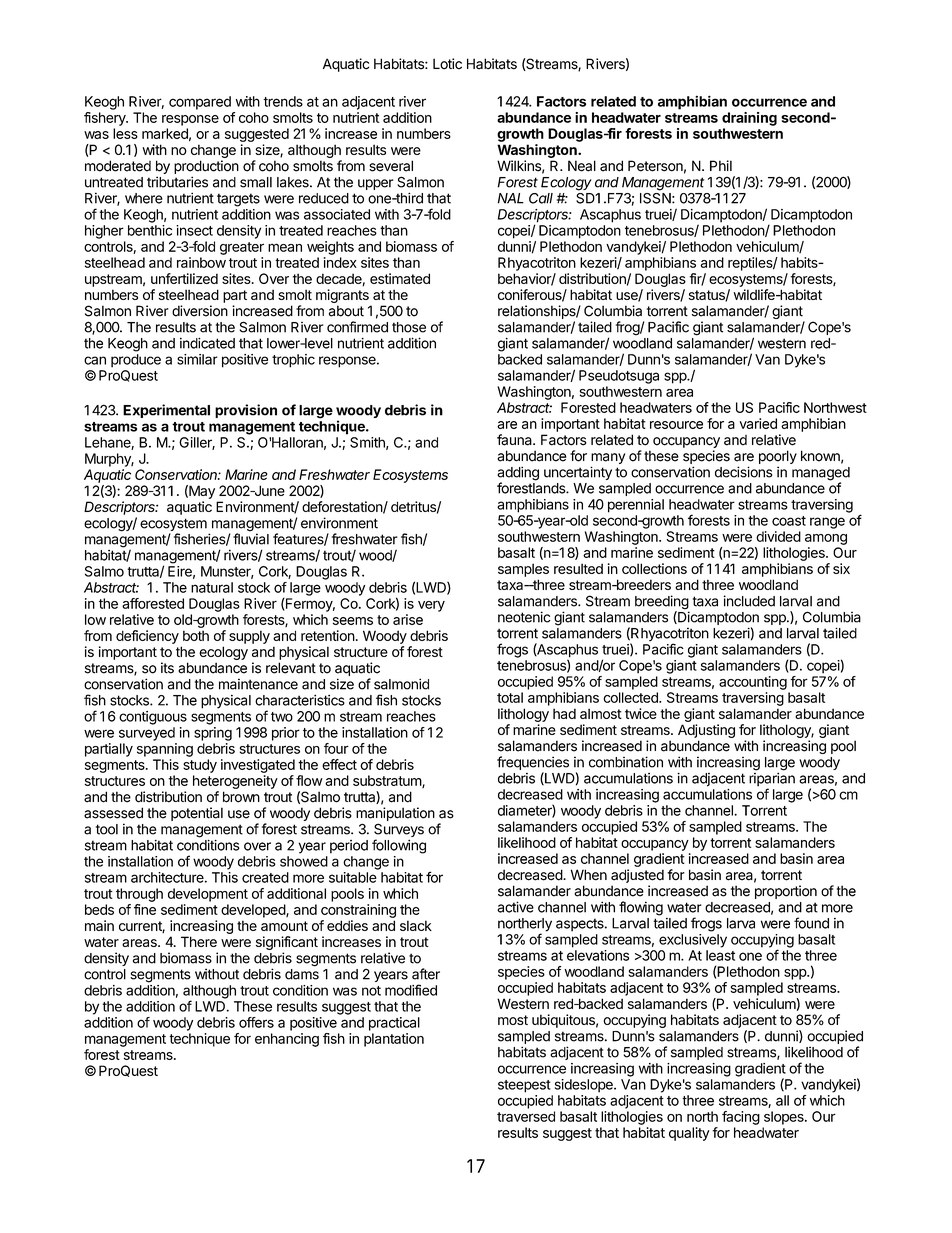 The height and width of the image is (1233, 952). Describe the element at coordinates (200, 766) in the image. I see `study` at that location.
